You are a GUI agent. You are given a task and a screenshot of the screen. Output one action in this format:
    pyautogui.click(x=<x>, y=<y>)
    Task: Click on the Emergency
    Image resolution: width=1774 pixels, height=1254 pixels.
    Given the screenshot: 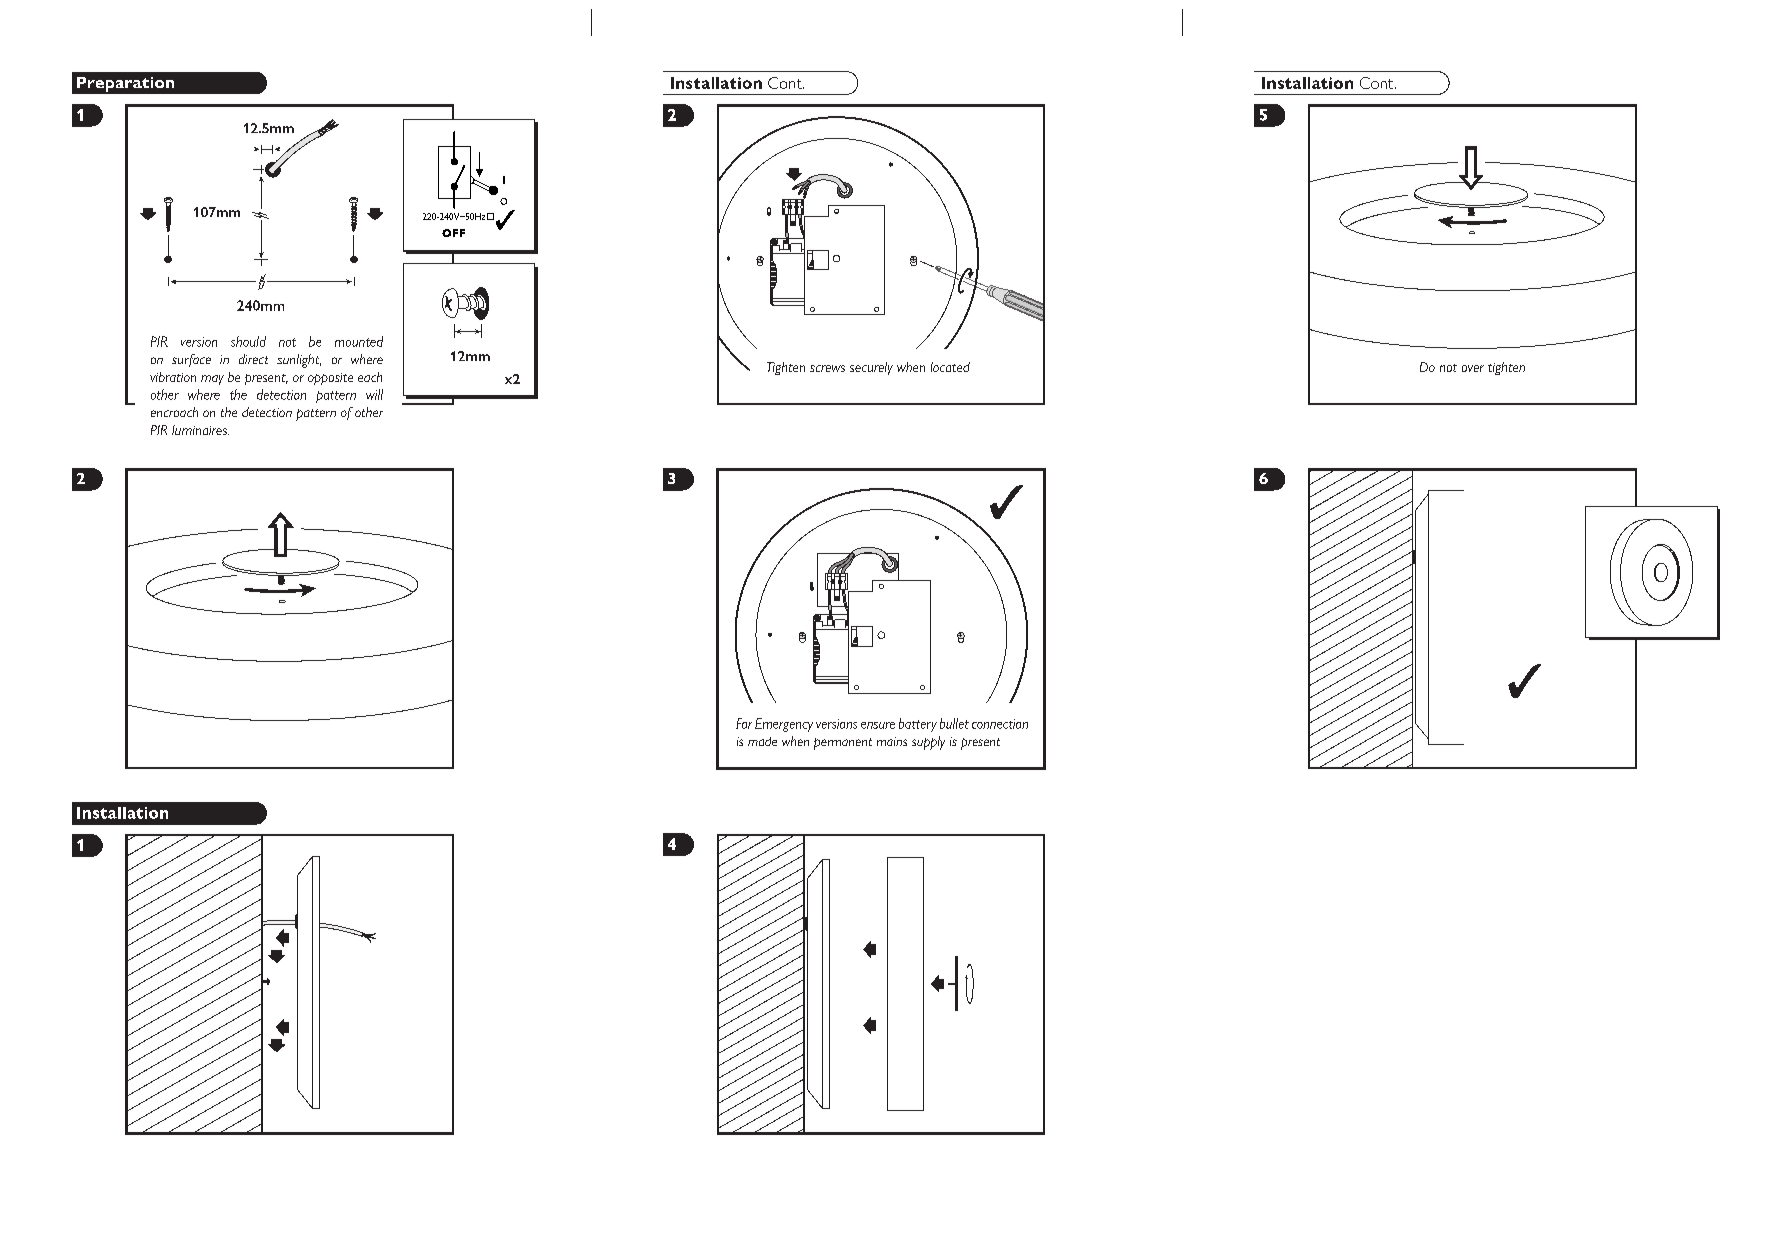 What is the action you would take?
    pyautogui.click(x=784, y=725)
